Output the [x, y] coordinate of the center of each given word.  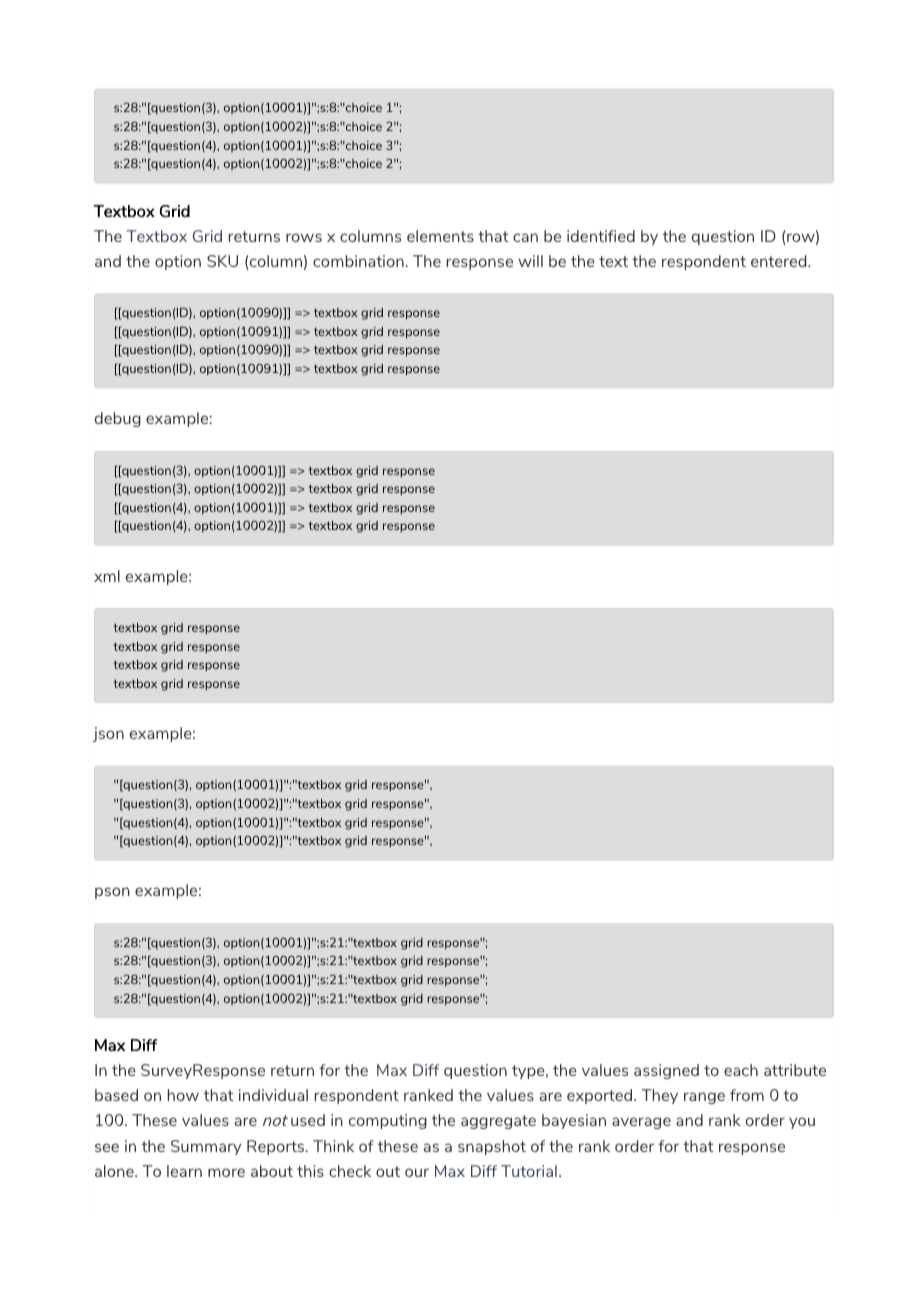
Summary [206, 1147]
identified [601, 236]
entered [780, 261]
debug [118, 419]
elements [440, 236]
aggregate [498, 1122]
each [741, 1070]
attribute [795, 1070]
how [183, 1095]
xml [107, 576]
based [116, 1095]
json [108, 734]
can [525, 237]
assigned [666, 1071]
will [530, 261]
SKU [222, 261]
